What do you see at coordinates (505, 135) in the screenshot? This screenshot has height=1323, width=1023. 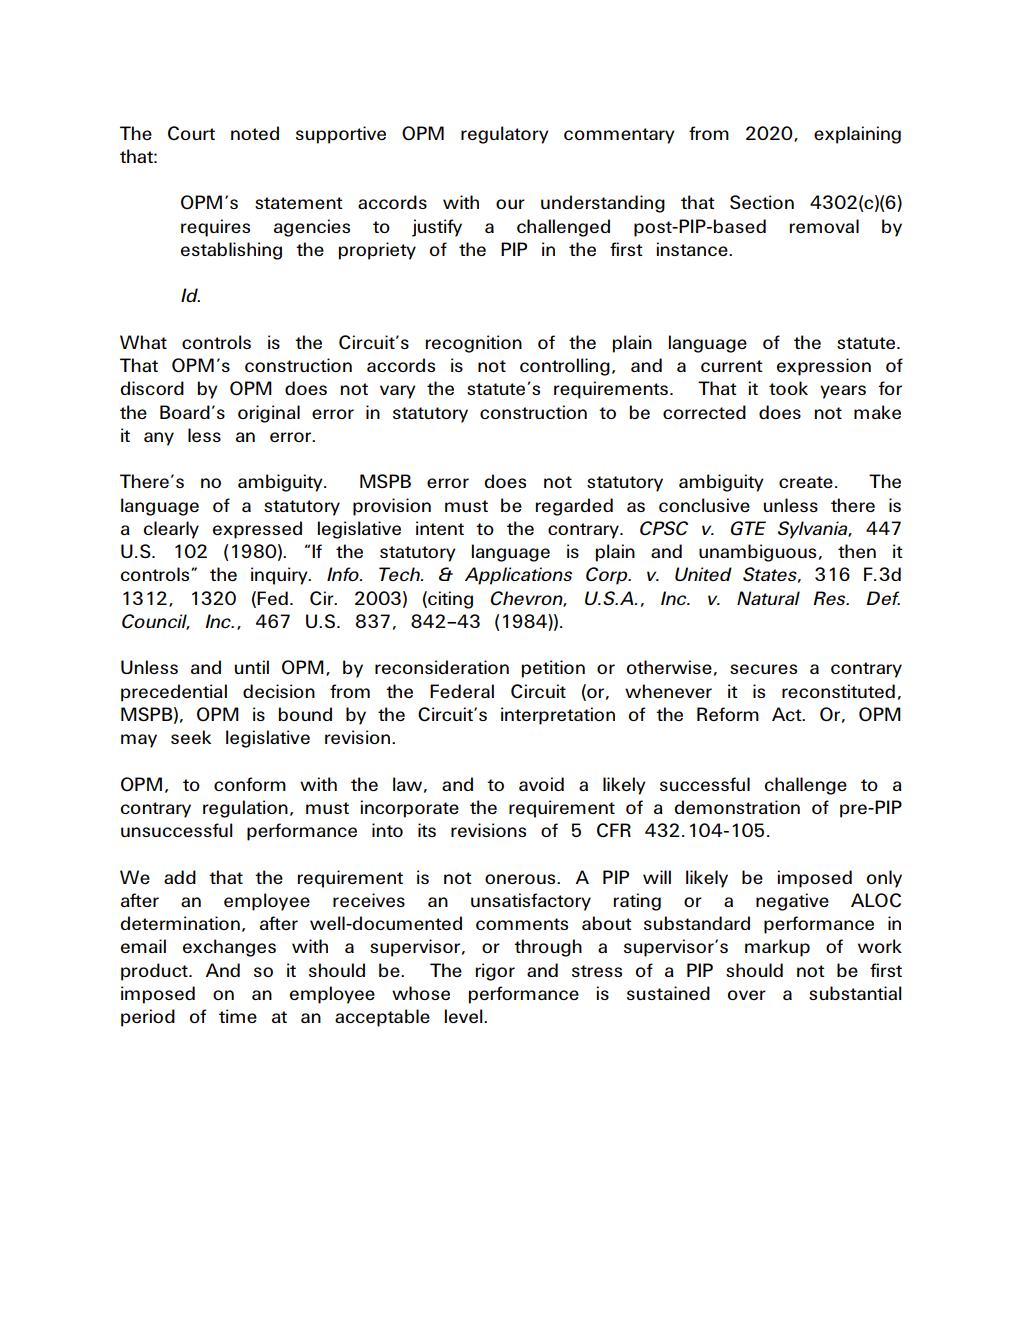 I see `regulatory` at bounding box center [505, 135].
